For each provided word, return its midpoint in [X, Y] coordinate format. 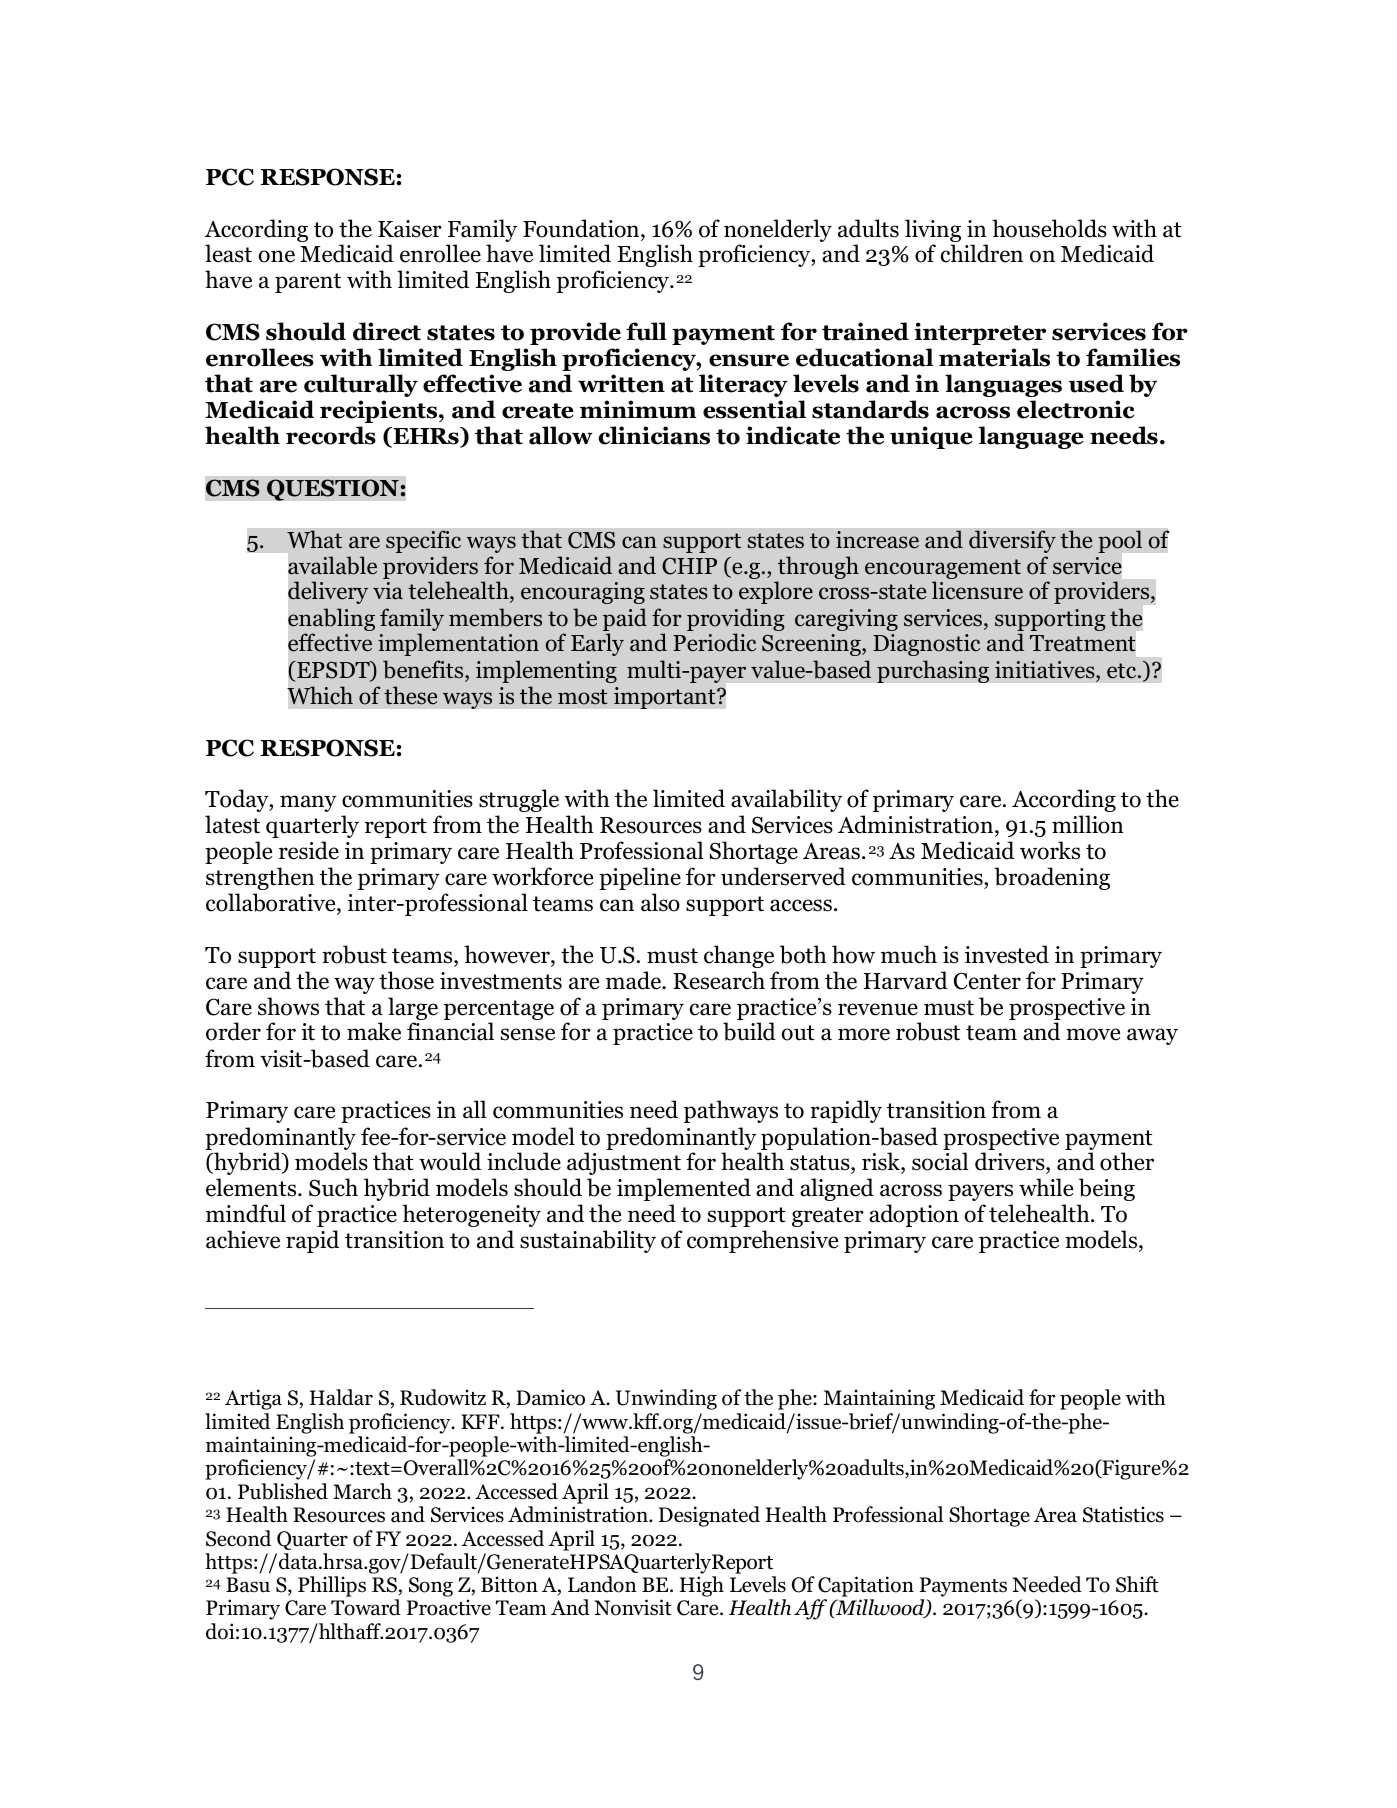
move [1093, 1034]
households [1049, 228]
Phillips [332, 1586]
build [749, 1031]
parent [308, 283]
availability [786, 800]
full [646, 331]
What [314, 539]
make [374, 1031]
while [1046, 1187]
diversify [1012, 541]
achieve [243, 1239]
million [1088, 824]
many [308, 803]
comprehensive [762, 1241]
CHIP [689, 566]
